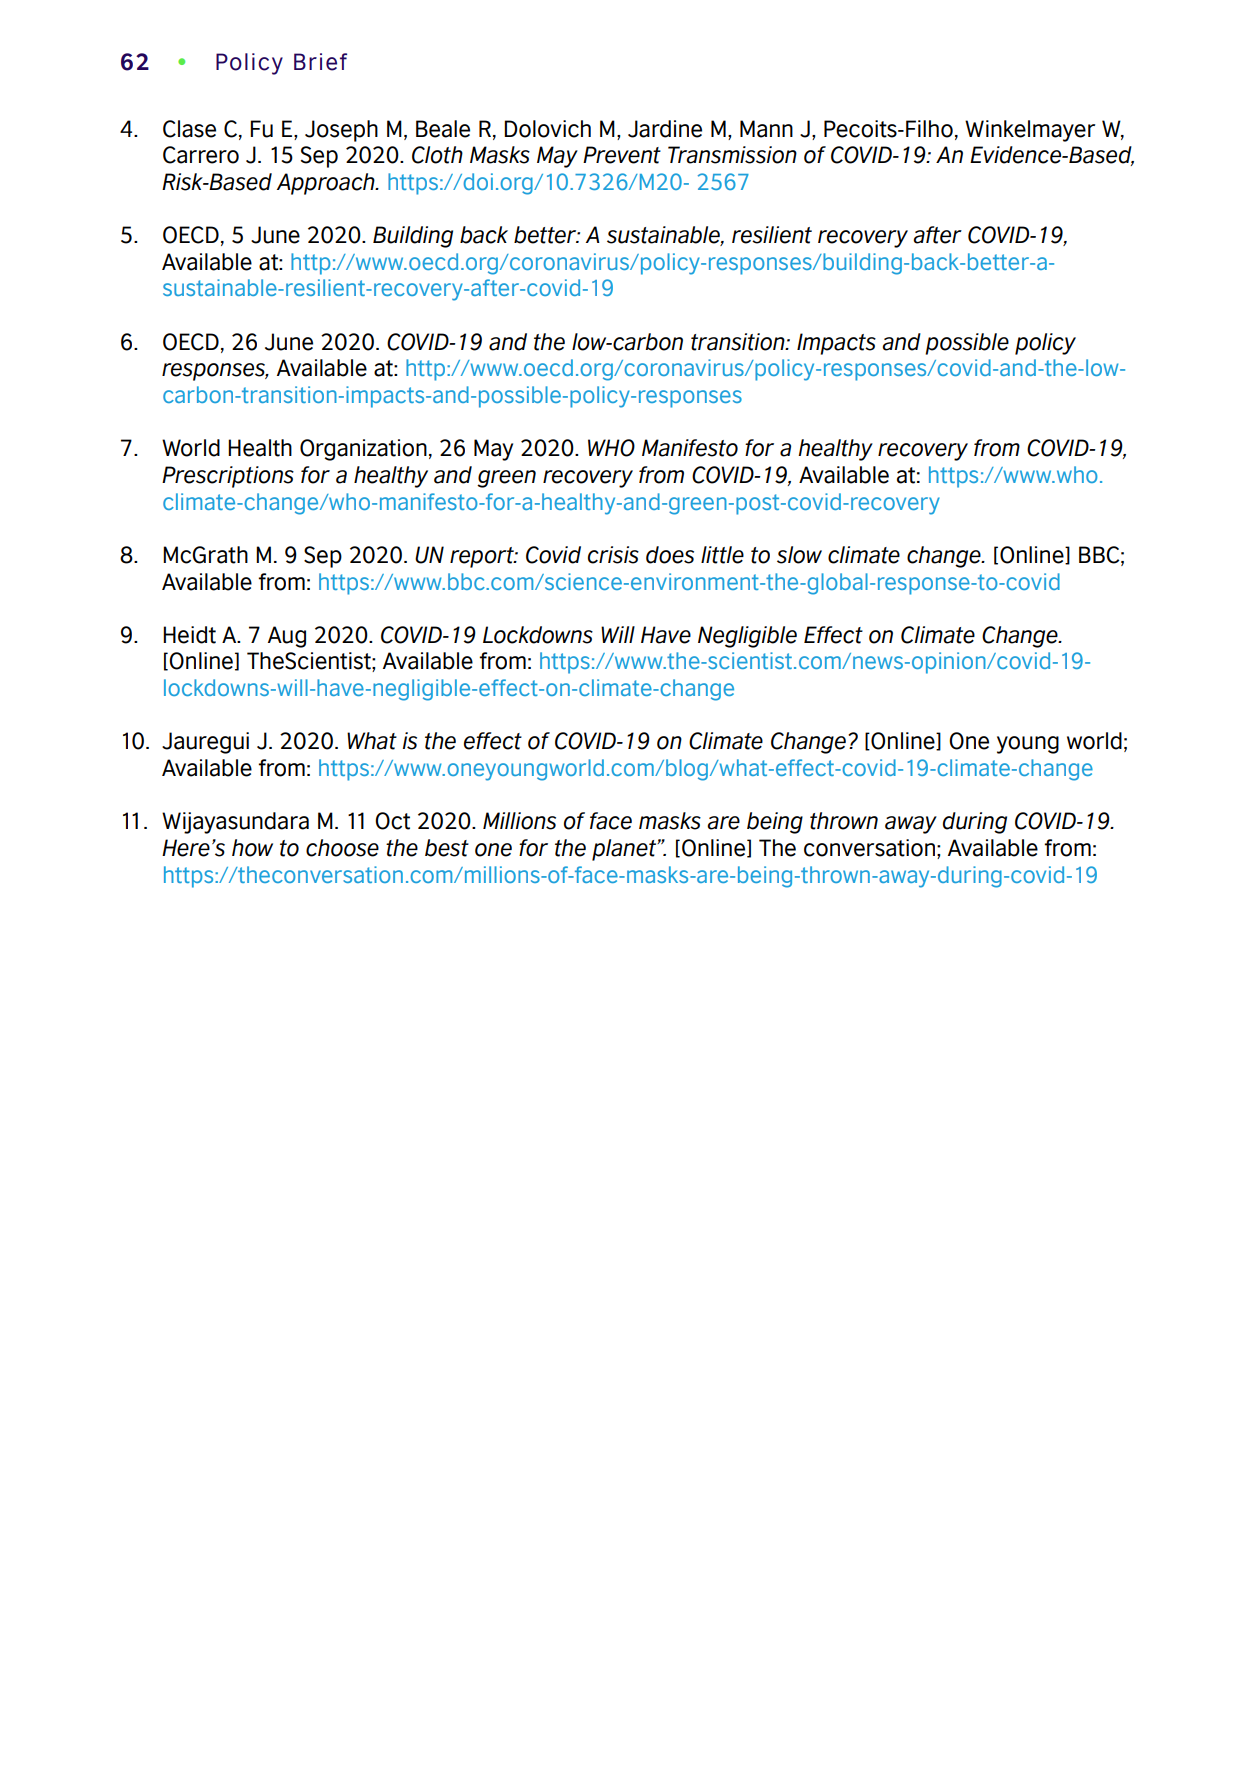 The width and height of the screenshot is (1258, 1780). I want to click on Transmission, so click(732, 155).
